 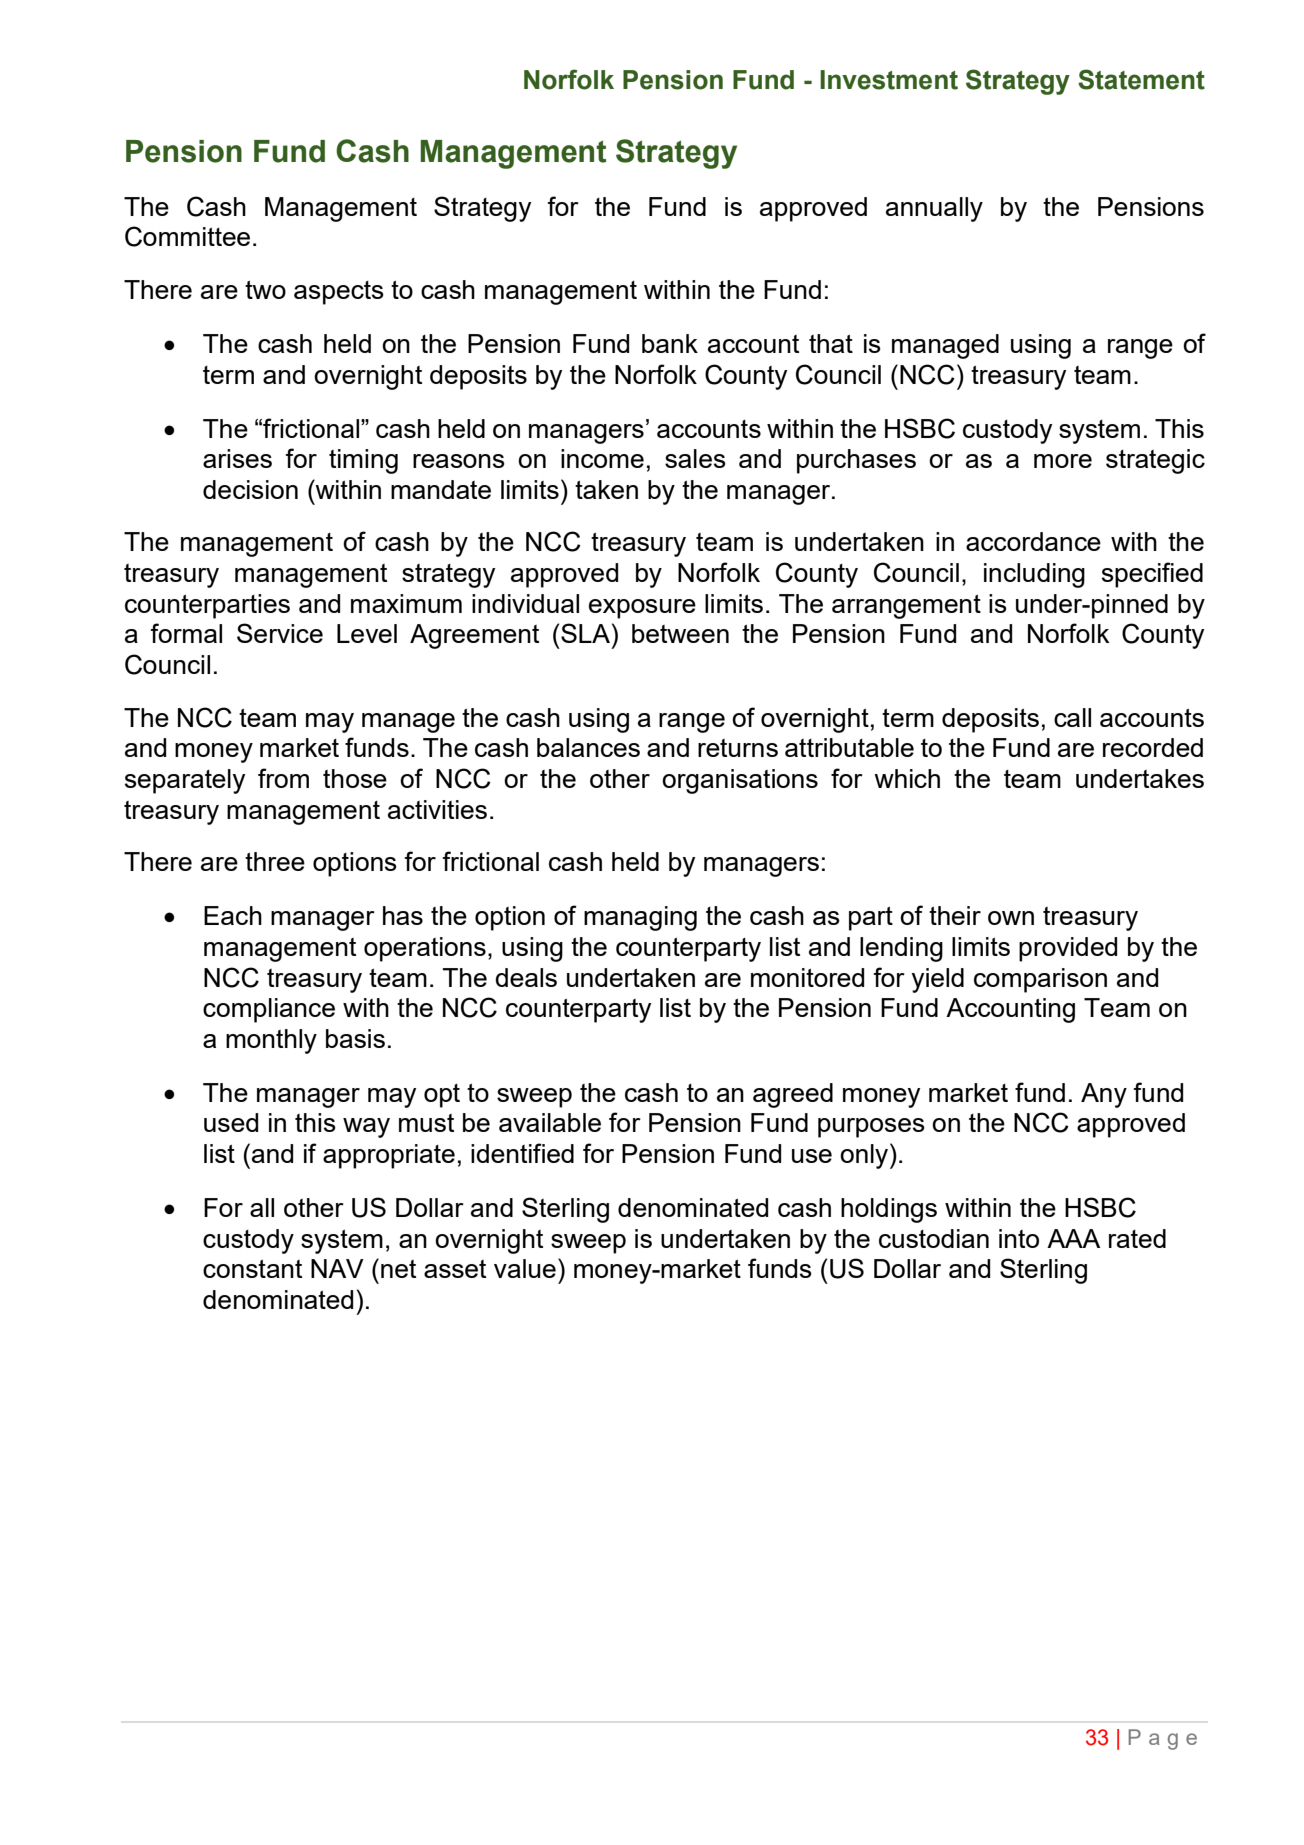 What do you see at coordinates (1141, 79) in the page?
I see `Statement` at bounding box center [1141, 79].
